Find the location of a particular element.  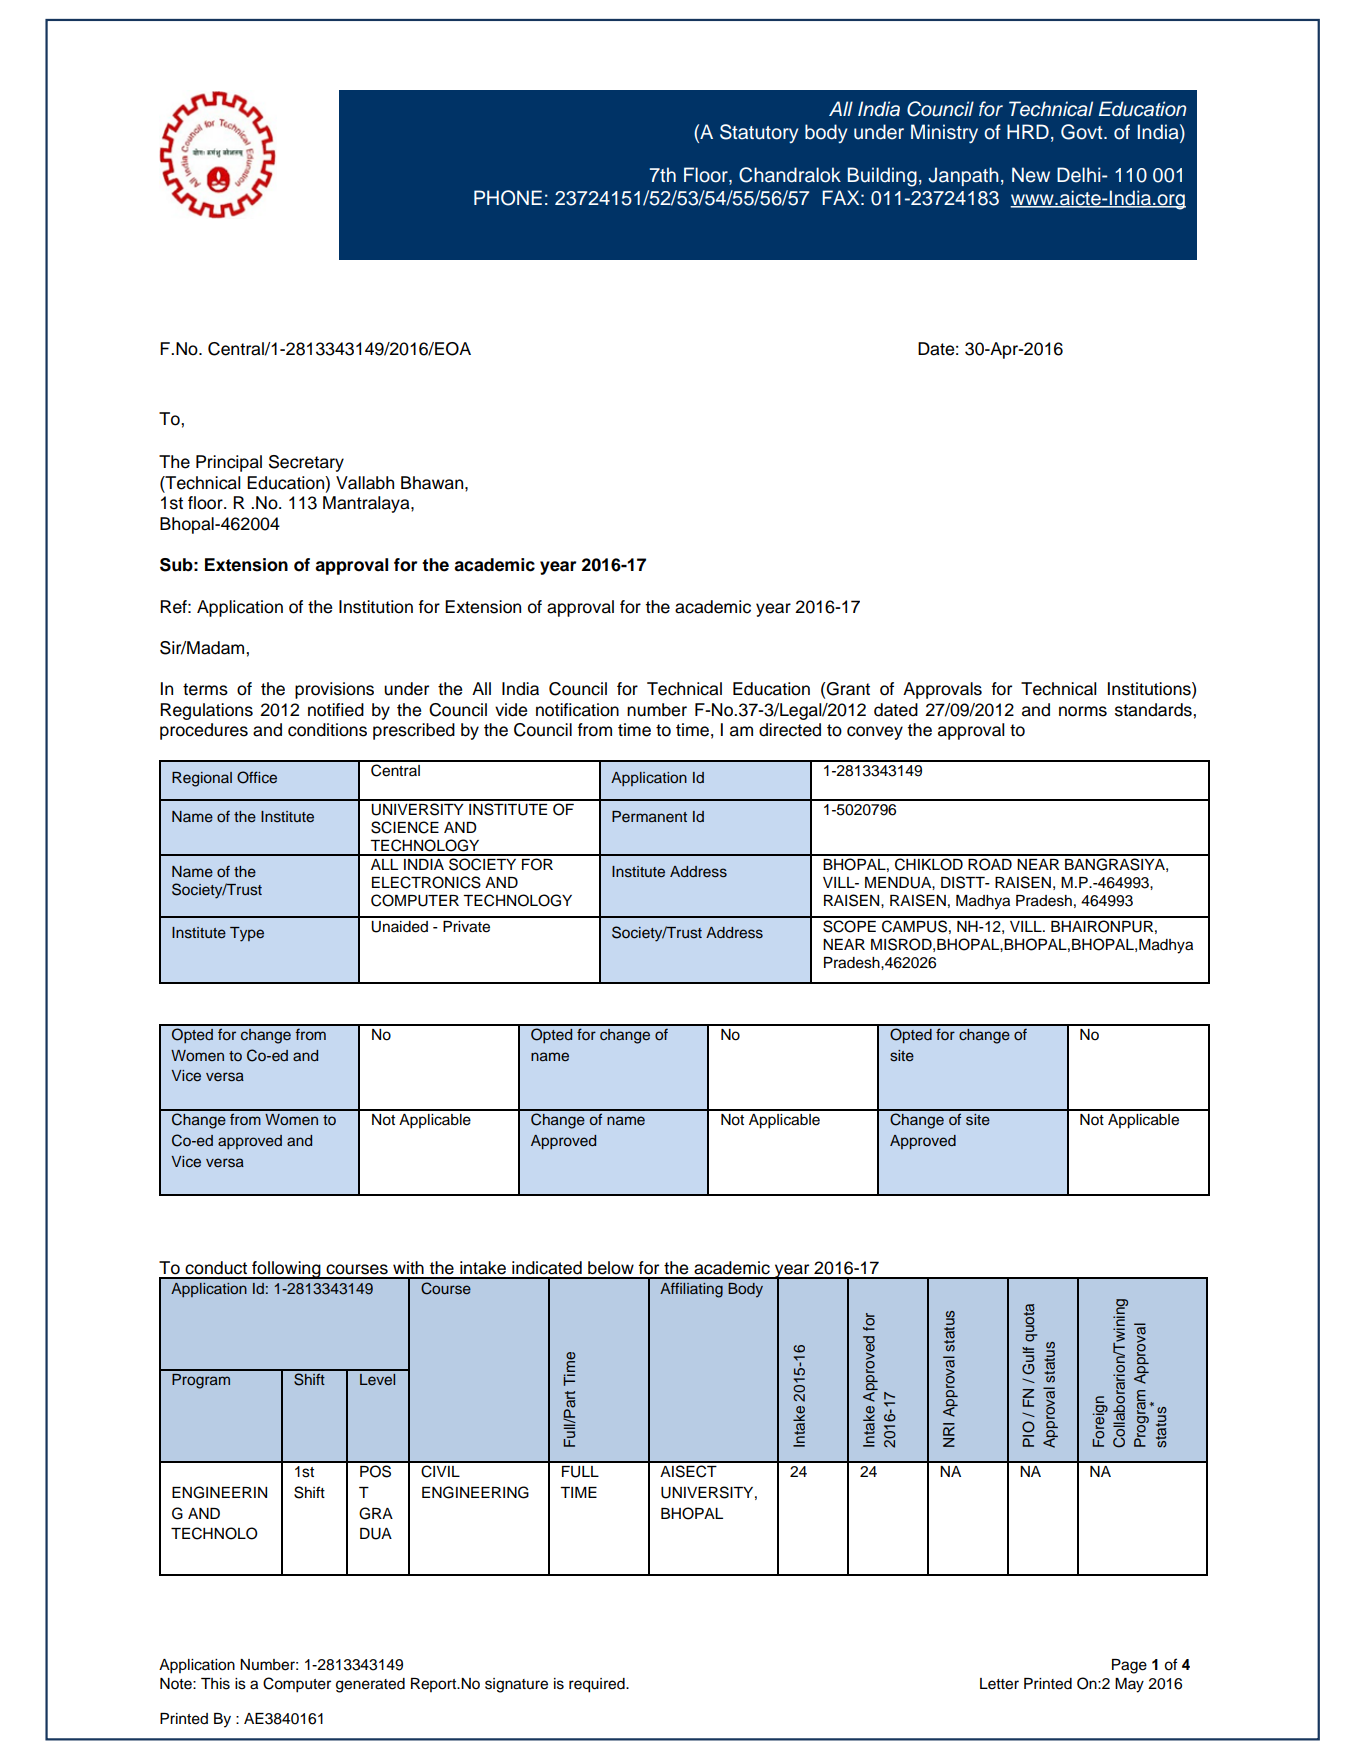

standards is located at coordinates (1154, 710).
